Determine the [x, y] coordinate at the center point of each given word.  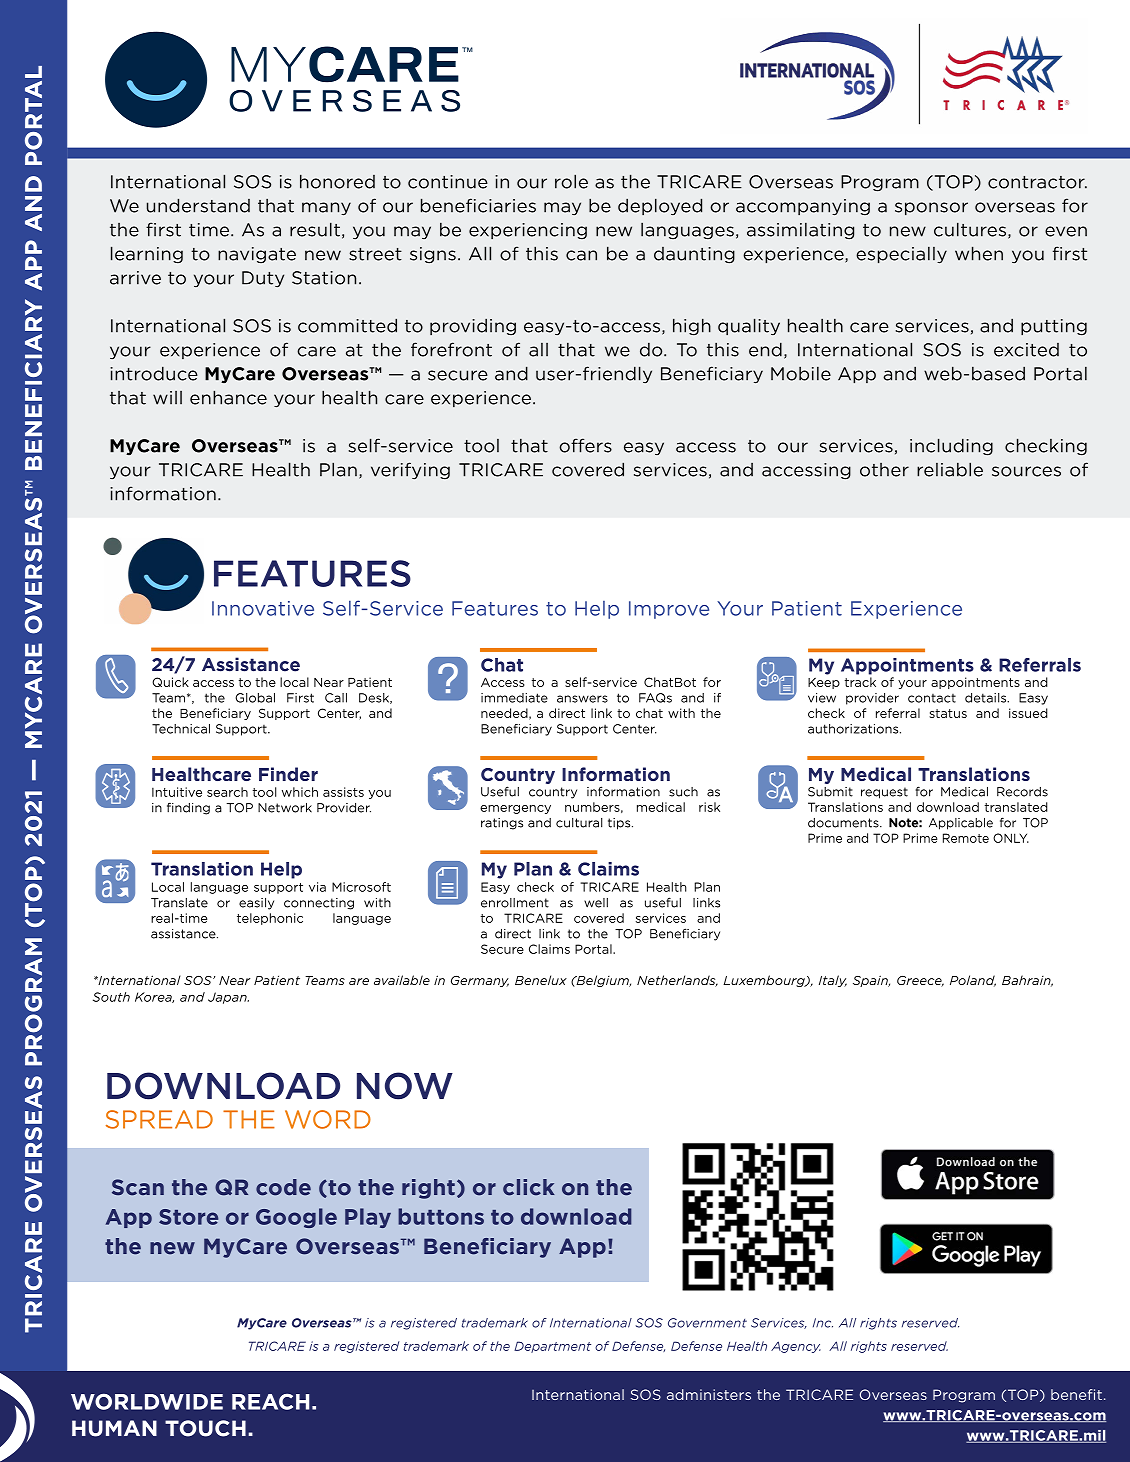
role [571, 181]
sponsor [931, 208]
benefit [1076, 1394]
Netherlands [677, 981]
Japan [228, 998]
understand [198, 205]
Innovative [263, 608]
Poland [973, 981]
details [987, 698]
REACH [270, 1402]
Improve [669, 610]
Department [552, 1347]
